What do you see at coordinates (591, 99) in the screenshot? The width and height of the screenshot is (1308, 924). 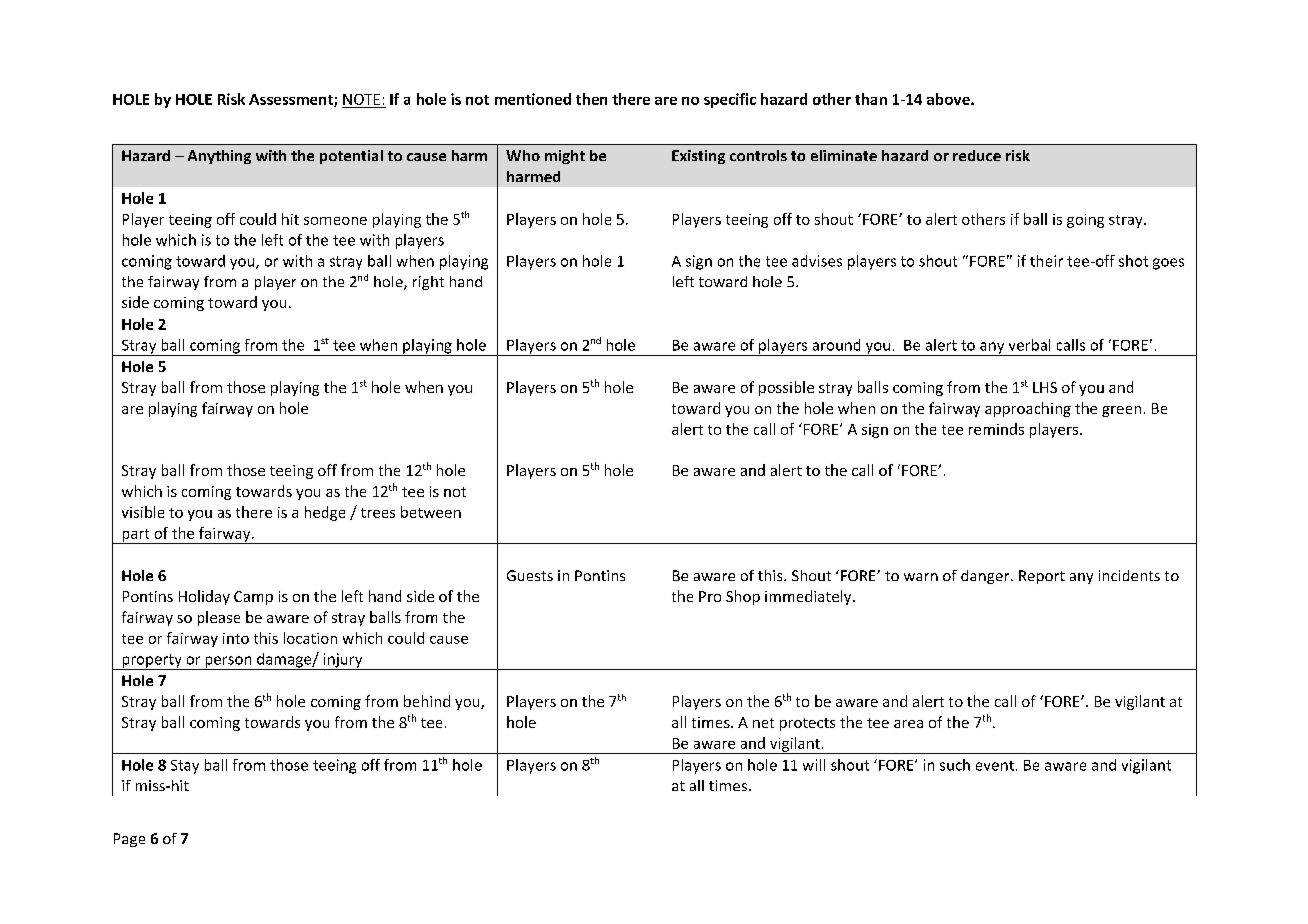 I see `then` at bounding box center [591, 99].
